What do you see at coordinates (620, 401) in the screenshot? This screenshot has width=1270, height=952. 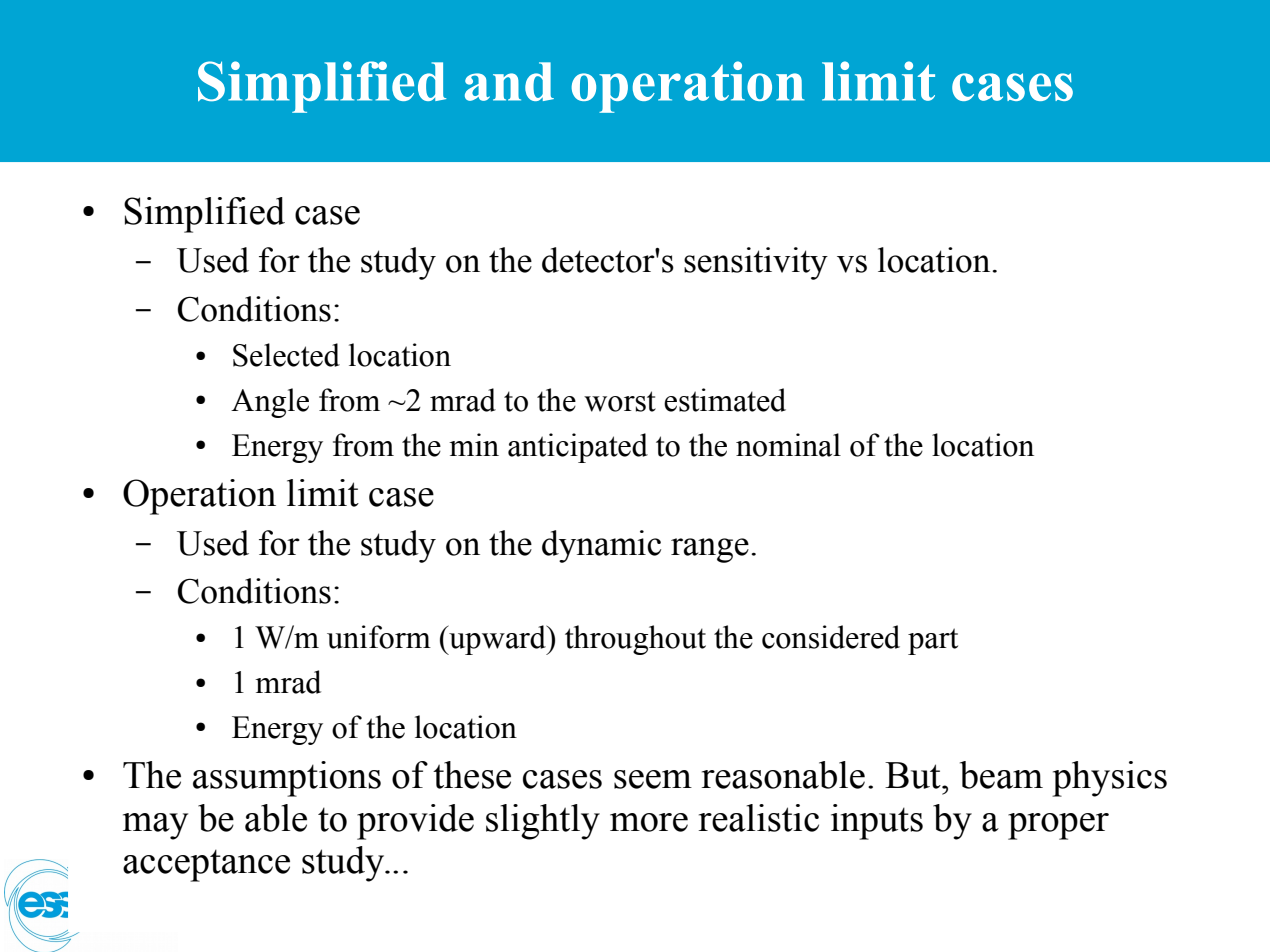 I see `worst` at bounding box center [620, 401].
